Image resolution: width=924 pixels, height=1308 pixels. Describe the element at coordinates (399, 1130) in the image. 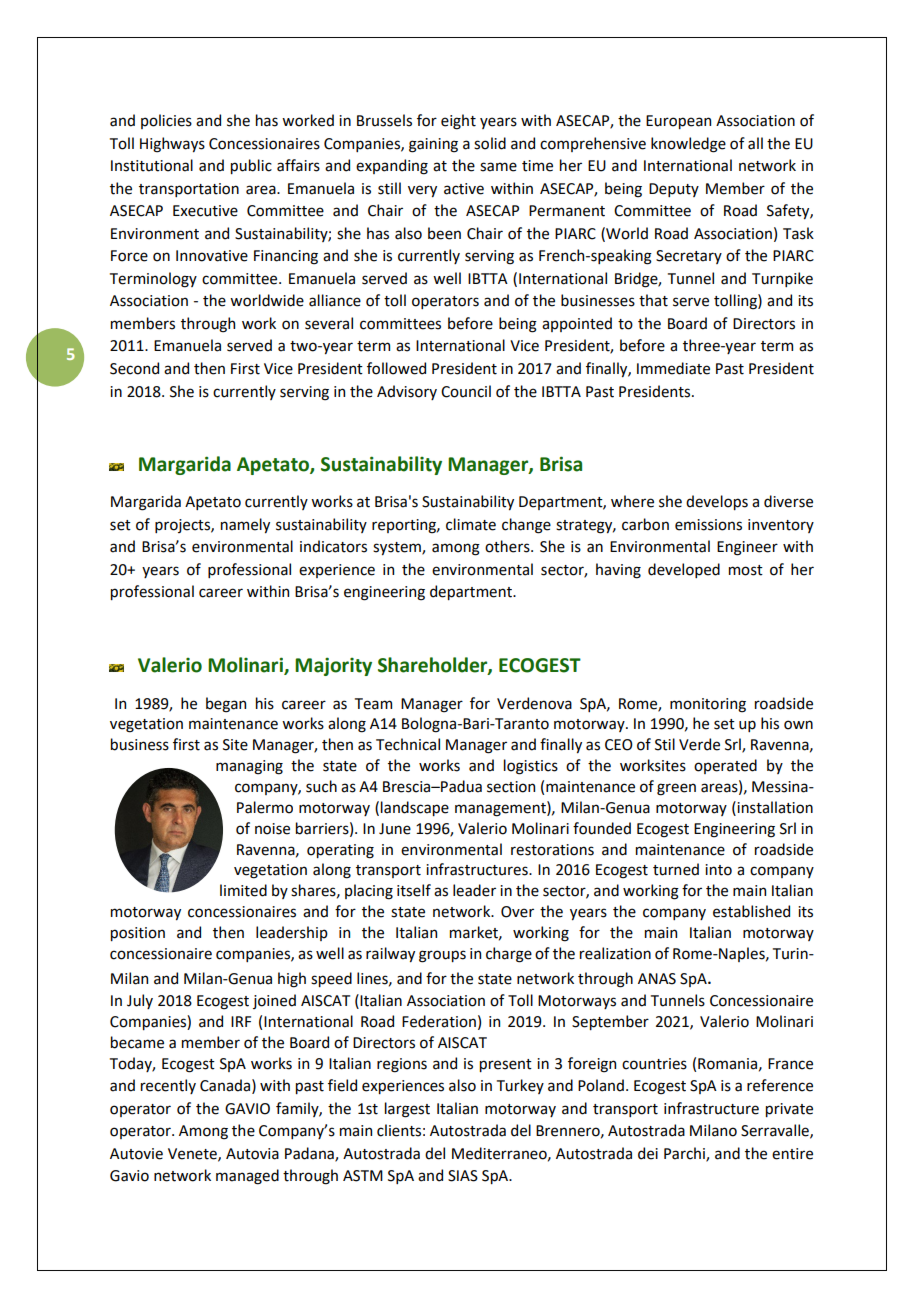

I see `clients` at that location.
